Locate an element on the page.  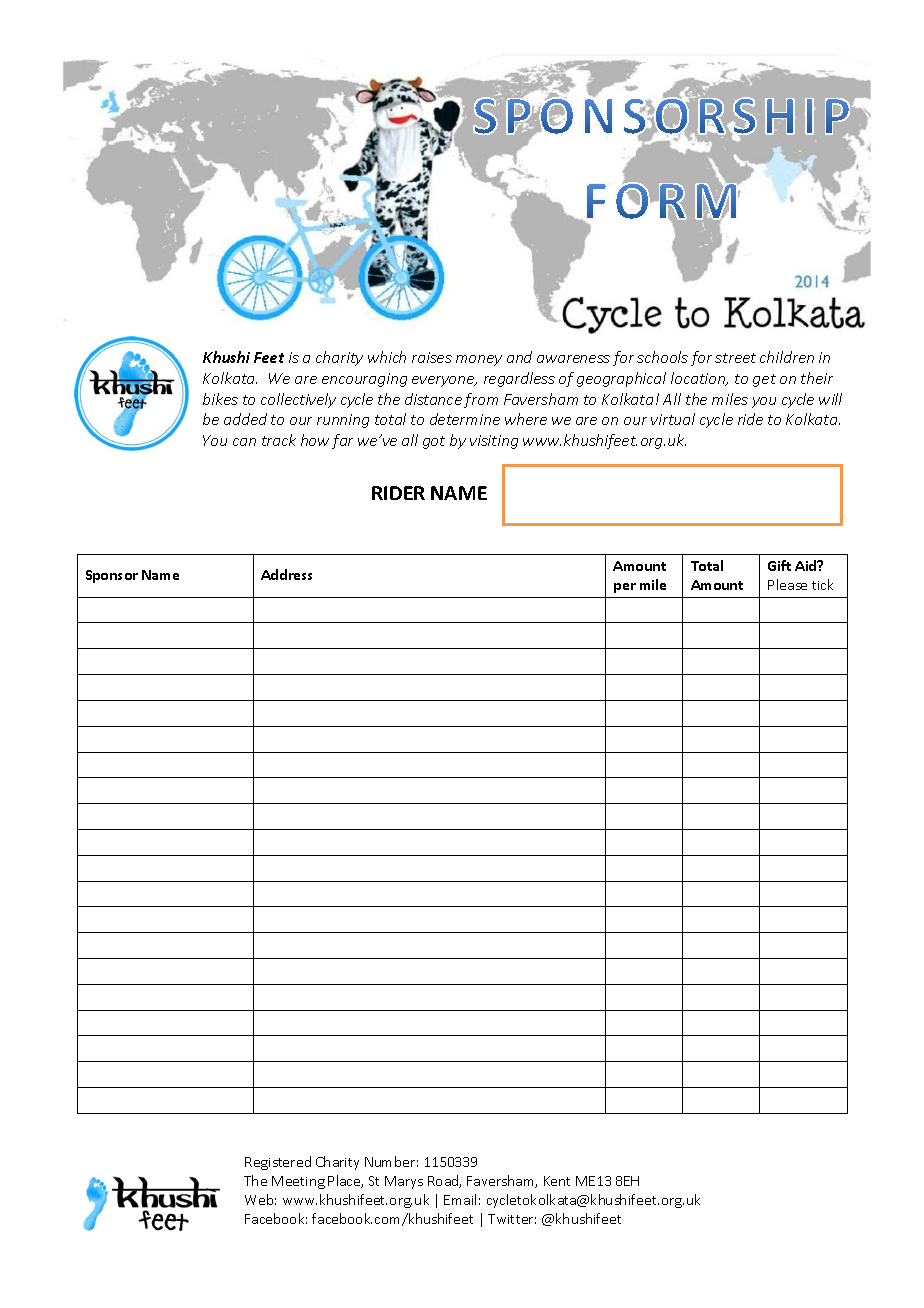
get is located at coordinates (764, 380).
